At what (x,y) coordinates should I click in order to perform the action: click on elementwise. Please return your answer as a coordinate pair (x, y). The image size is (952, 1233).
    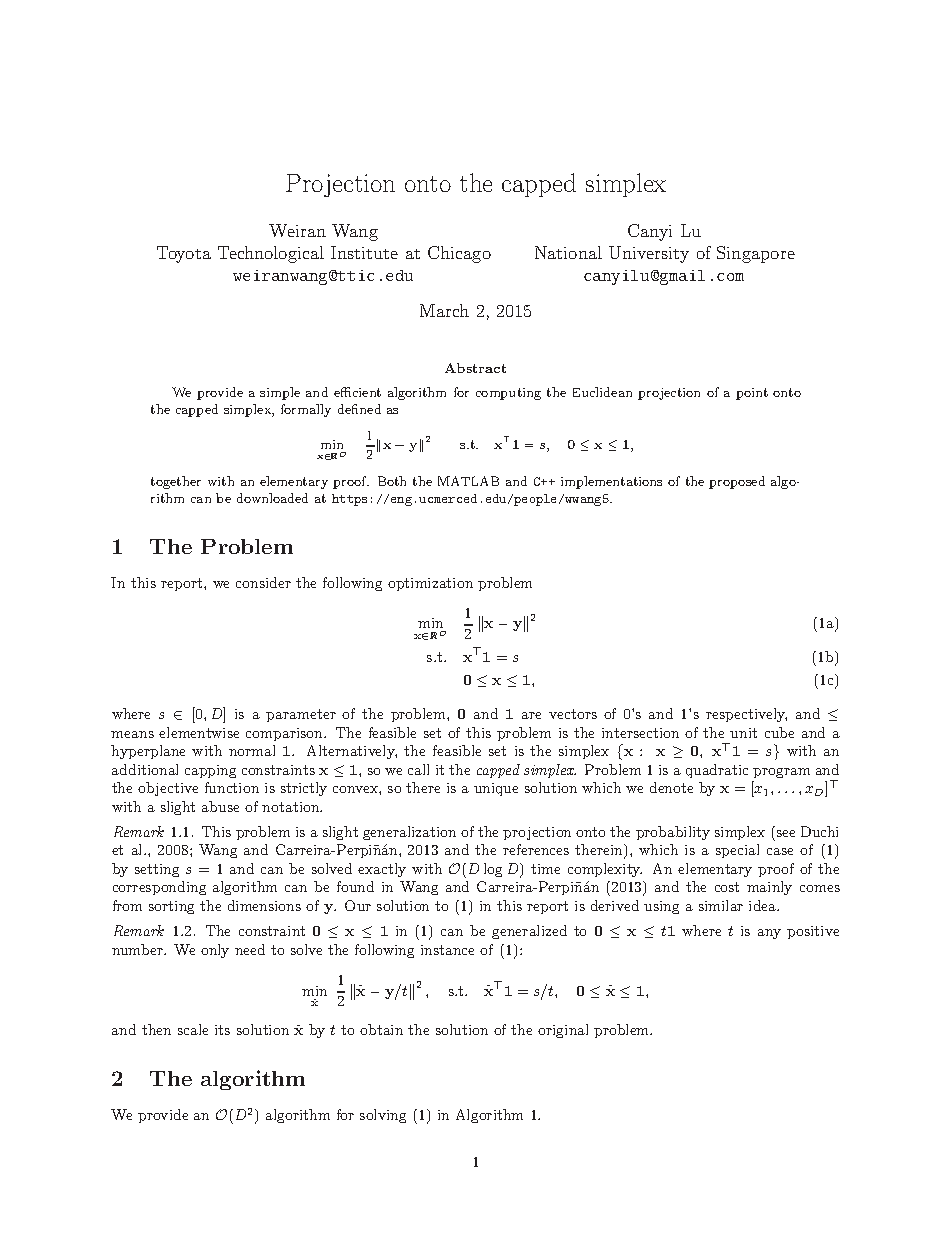
    Looking at the image, I should click on (199, 732).
